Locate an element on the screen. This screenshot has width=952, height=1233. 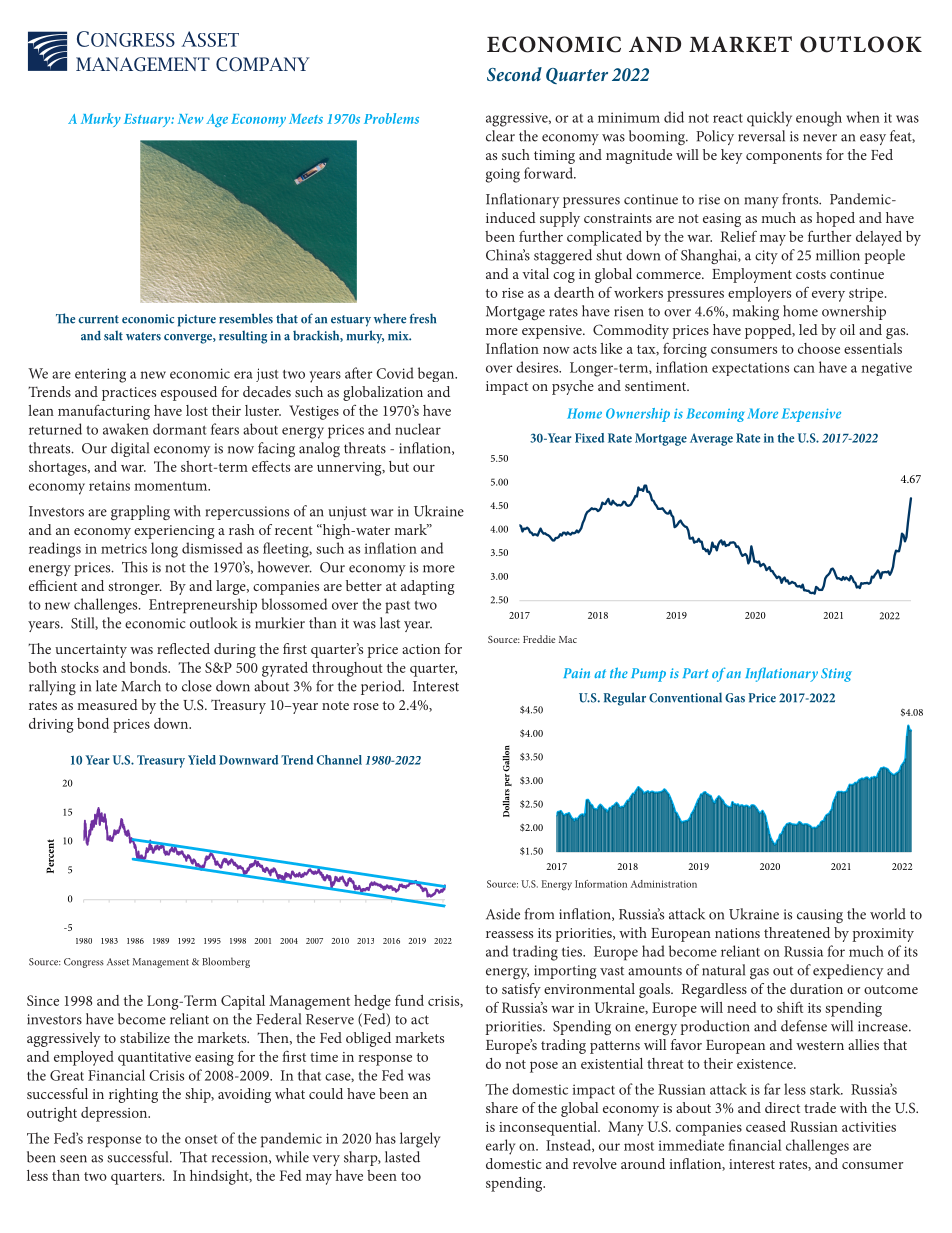
Sting is located at coordinates (836, 675).
